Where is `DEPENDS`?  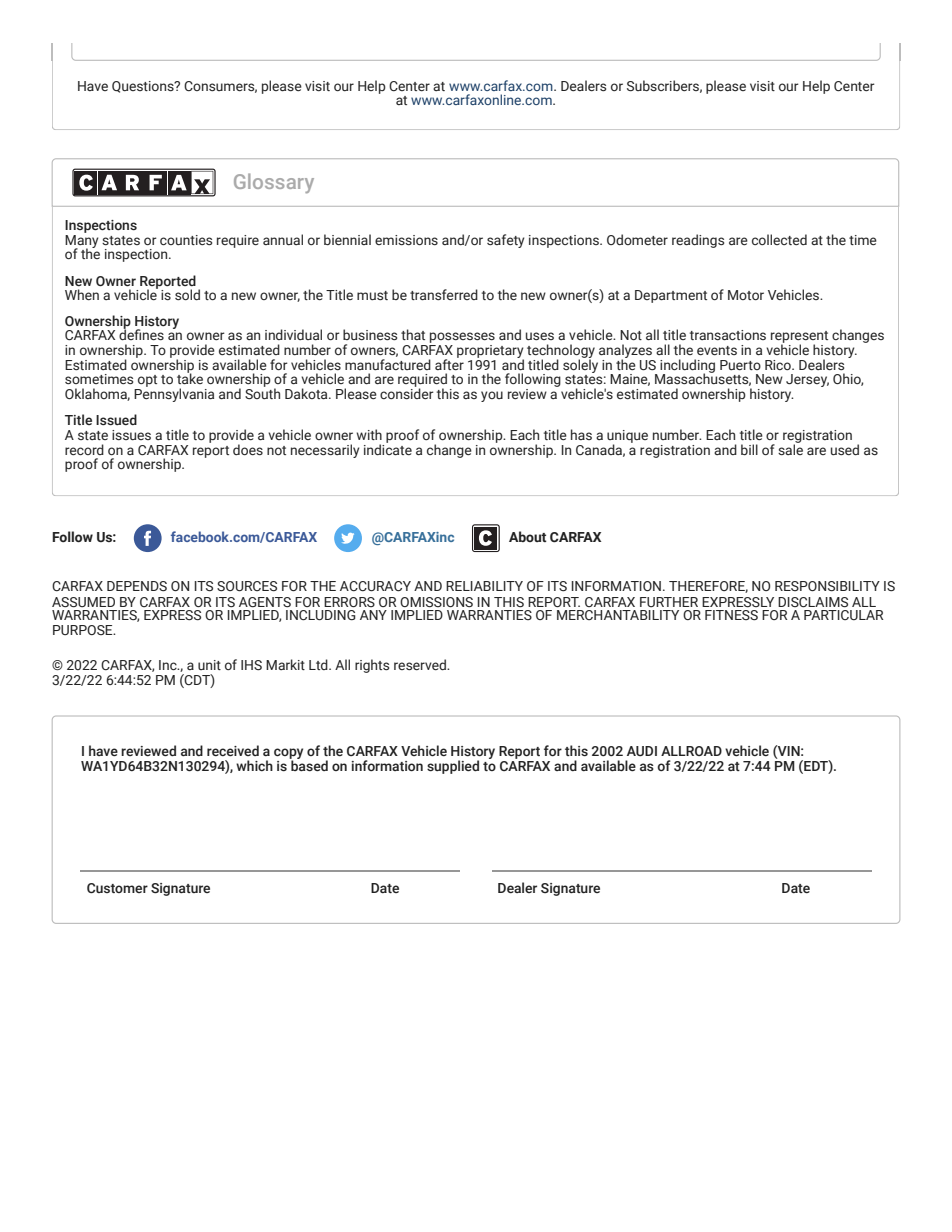 DEPENDS is located at coordinates (137, 586).
